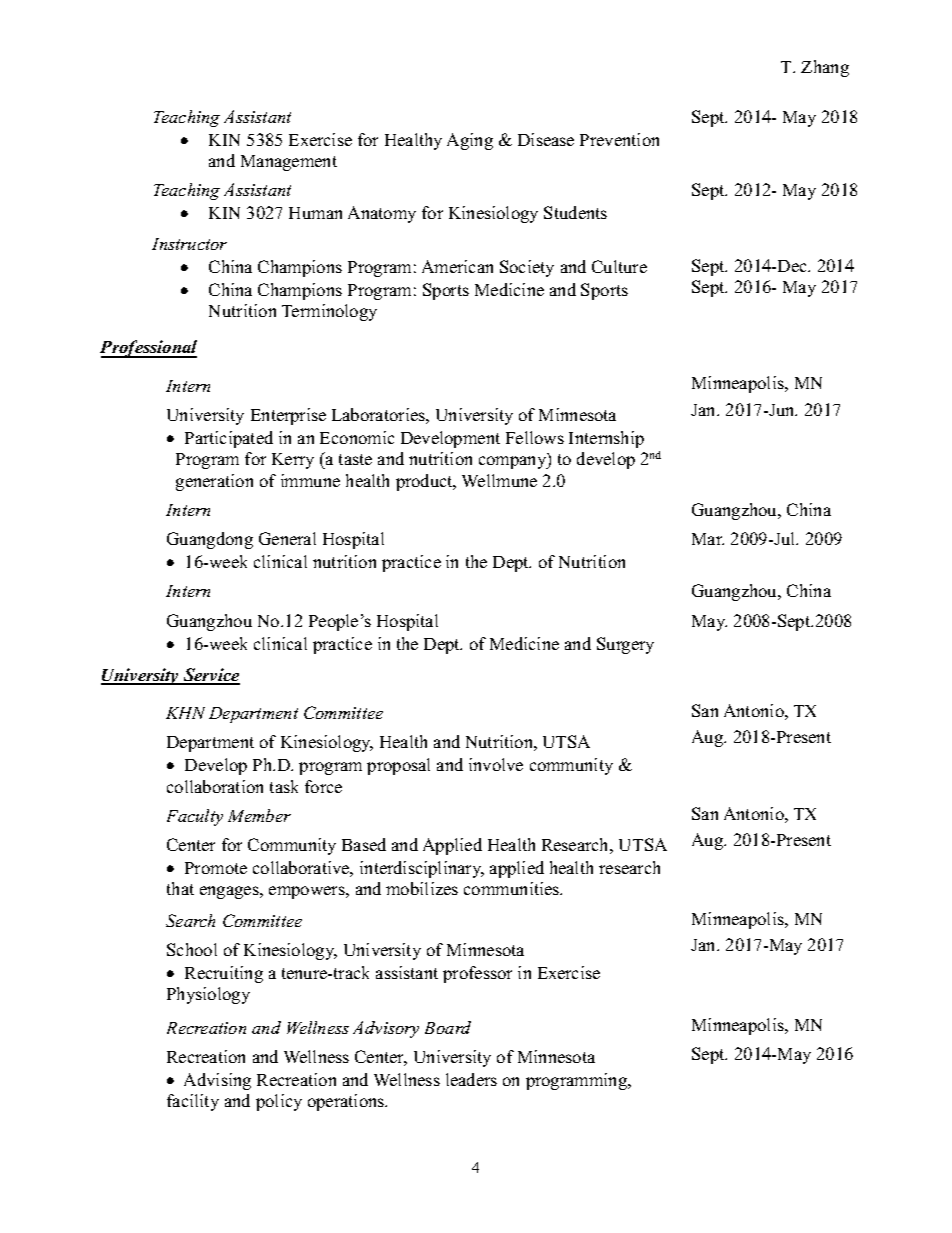 Image resolution: width=952 pixels, height=1233 pixels. What do you see at coordinates (471, 1079) in the screenshot?
I see `leaders` at bounding box center [471, 1079].
